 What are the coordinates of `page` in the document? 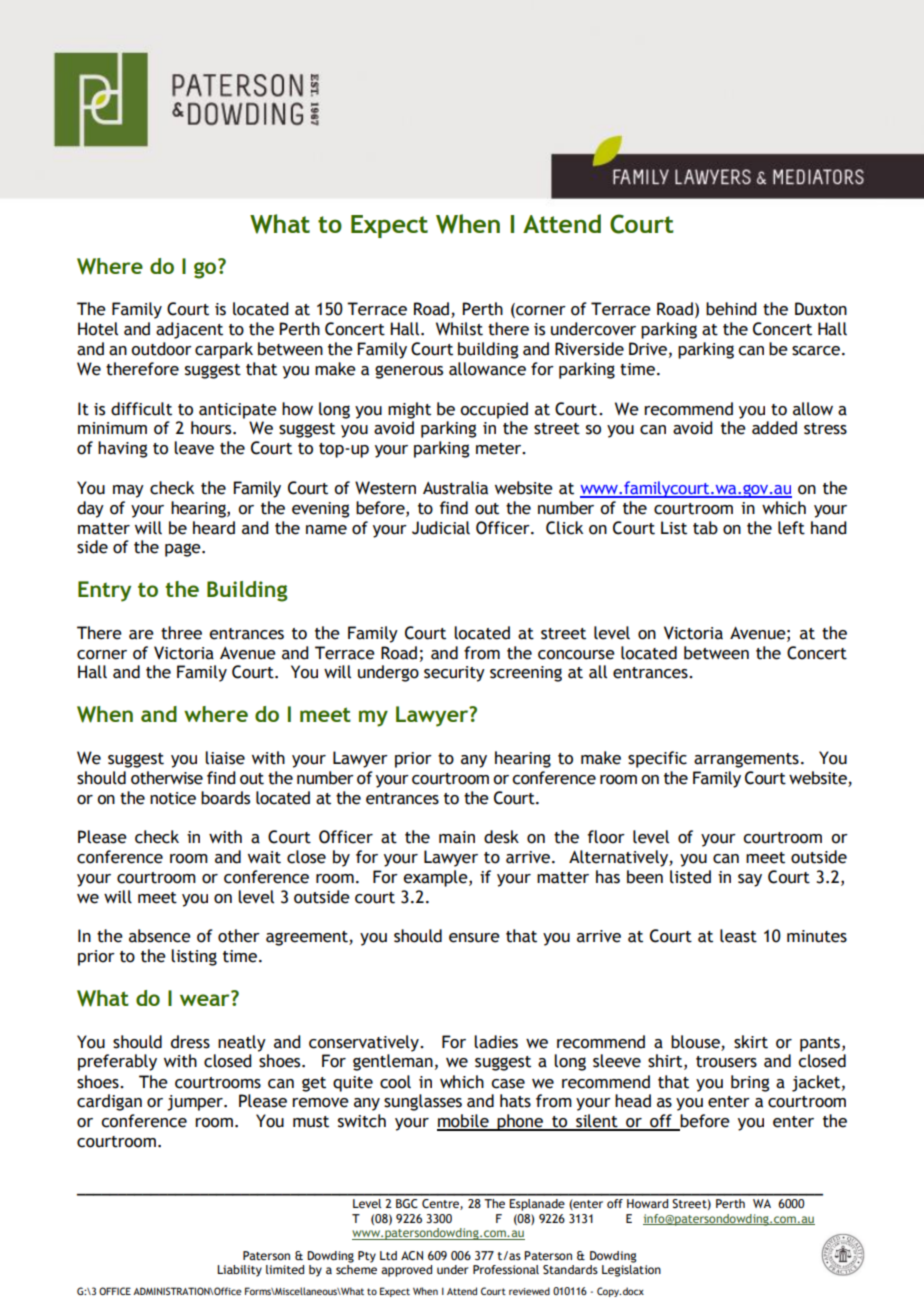 It's located at (184, 550).
